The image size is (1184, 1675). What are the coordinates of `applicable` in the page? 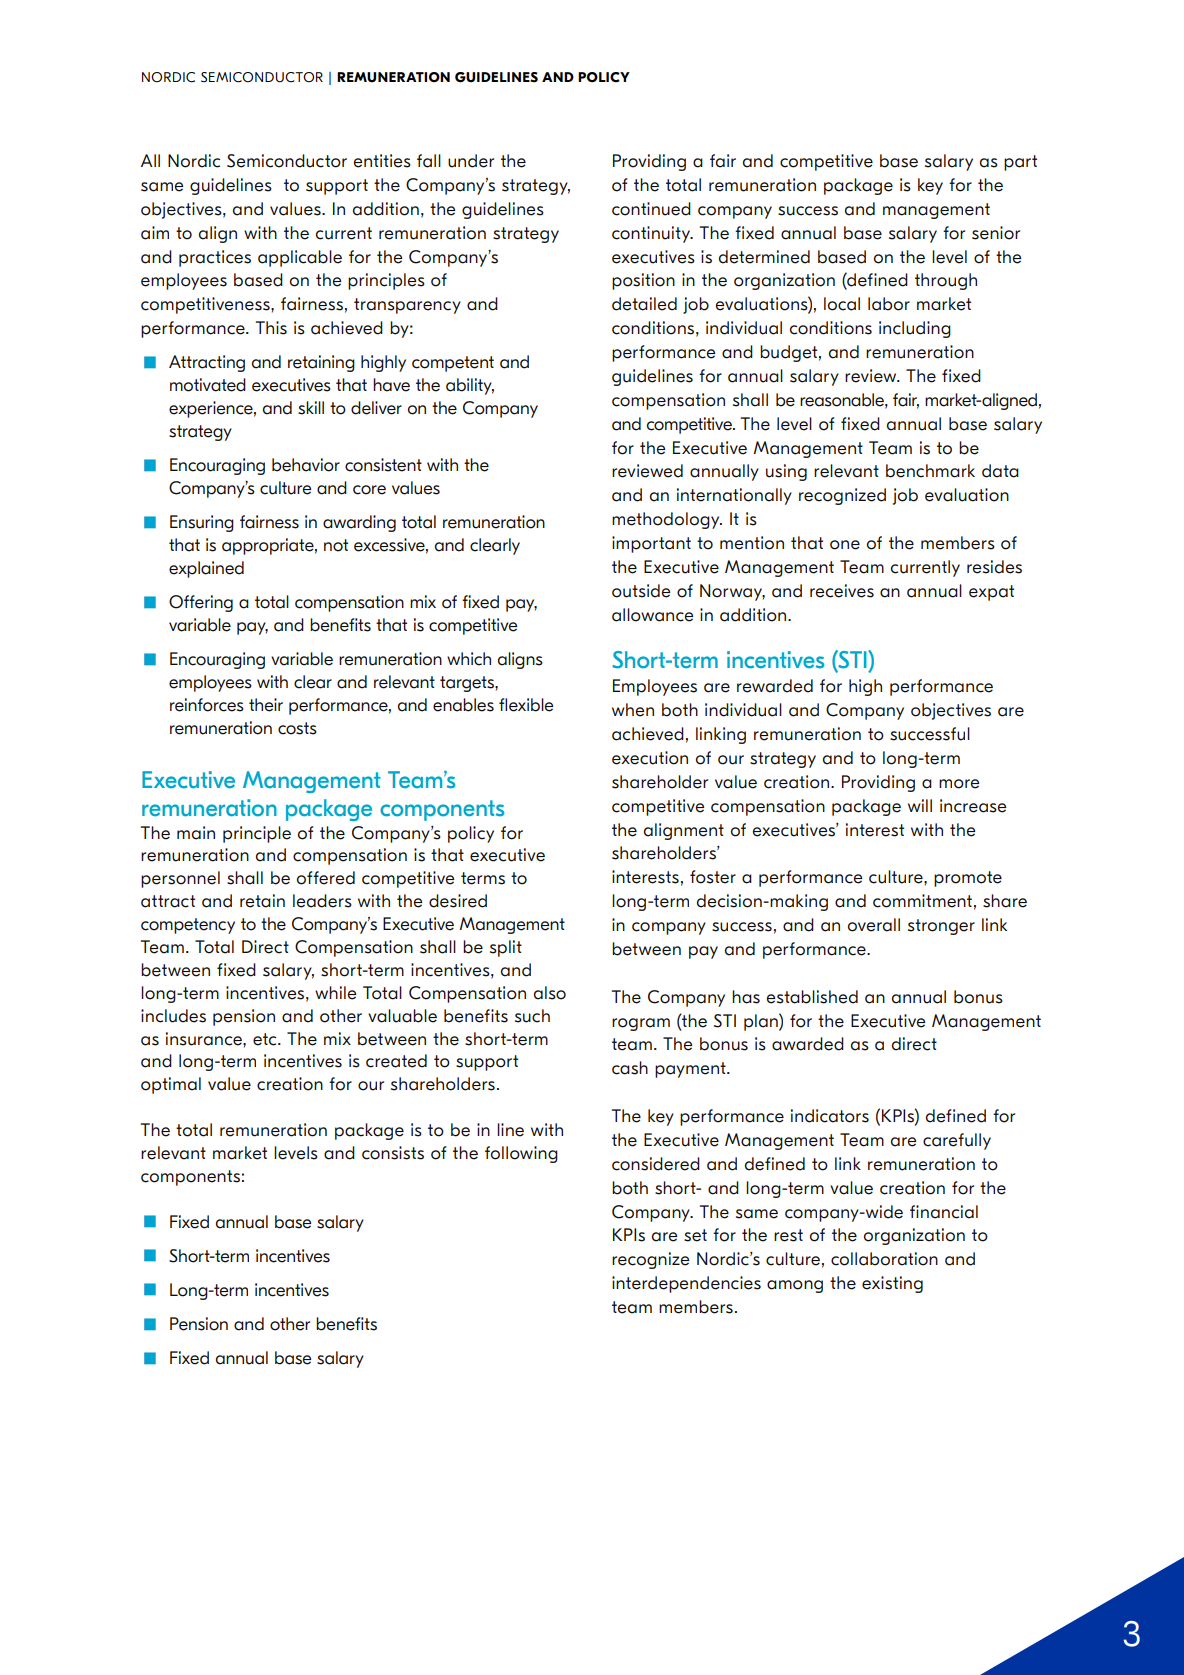 It's located at (300, 258).
